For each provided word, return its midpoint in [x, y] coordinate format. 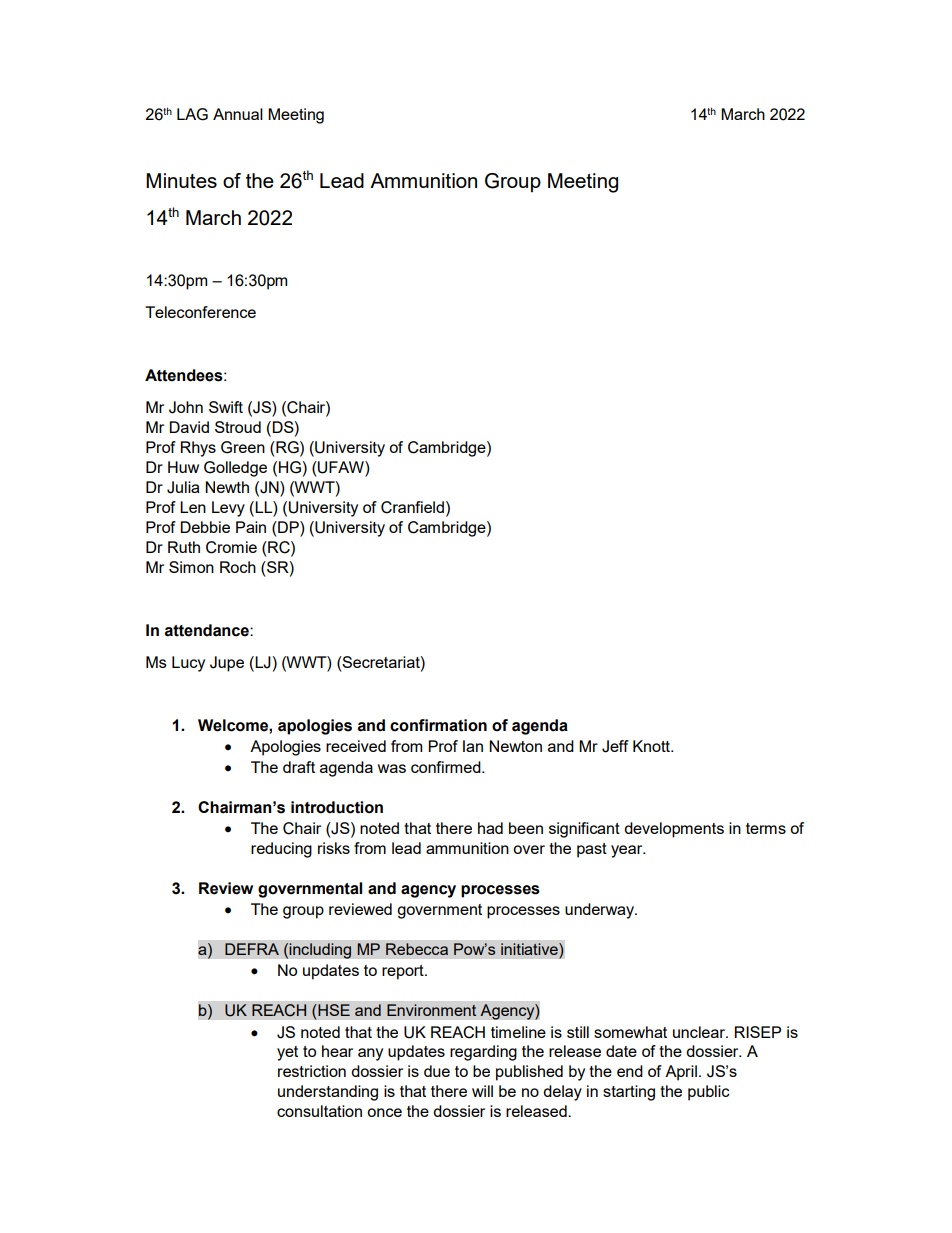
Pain [251, 527]
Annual [238, 114]
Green [243, 447]
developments [674, 830]
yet [287, 1053]
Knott [652, 746]
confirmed [447, 767]
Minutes [181, 180]
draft [299, 767]
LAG [192, 114]
